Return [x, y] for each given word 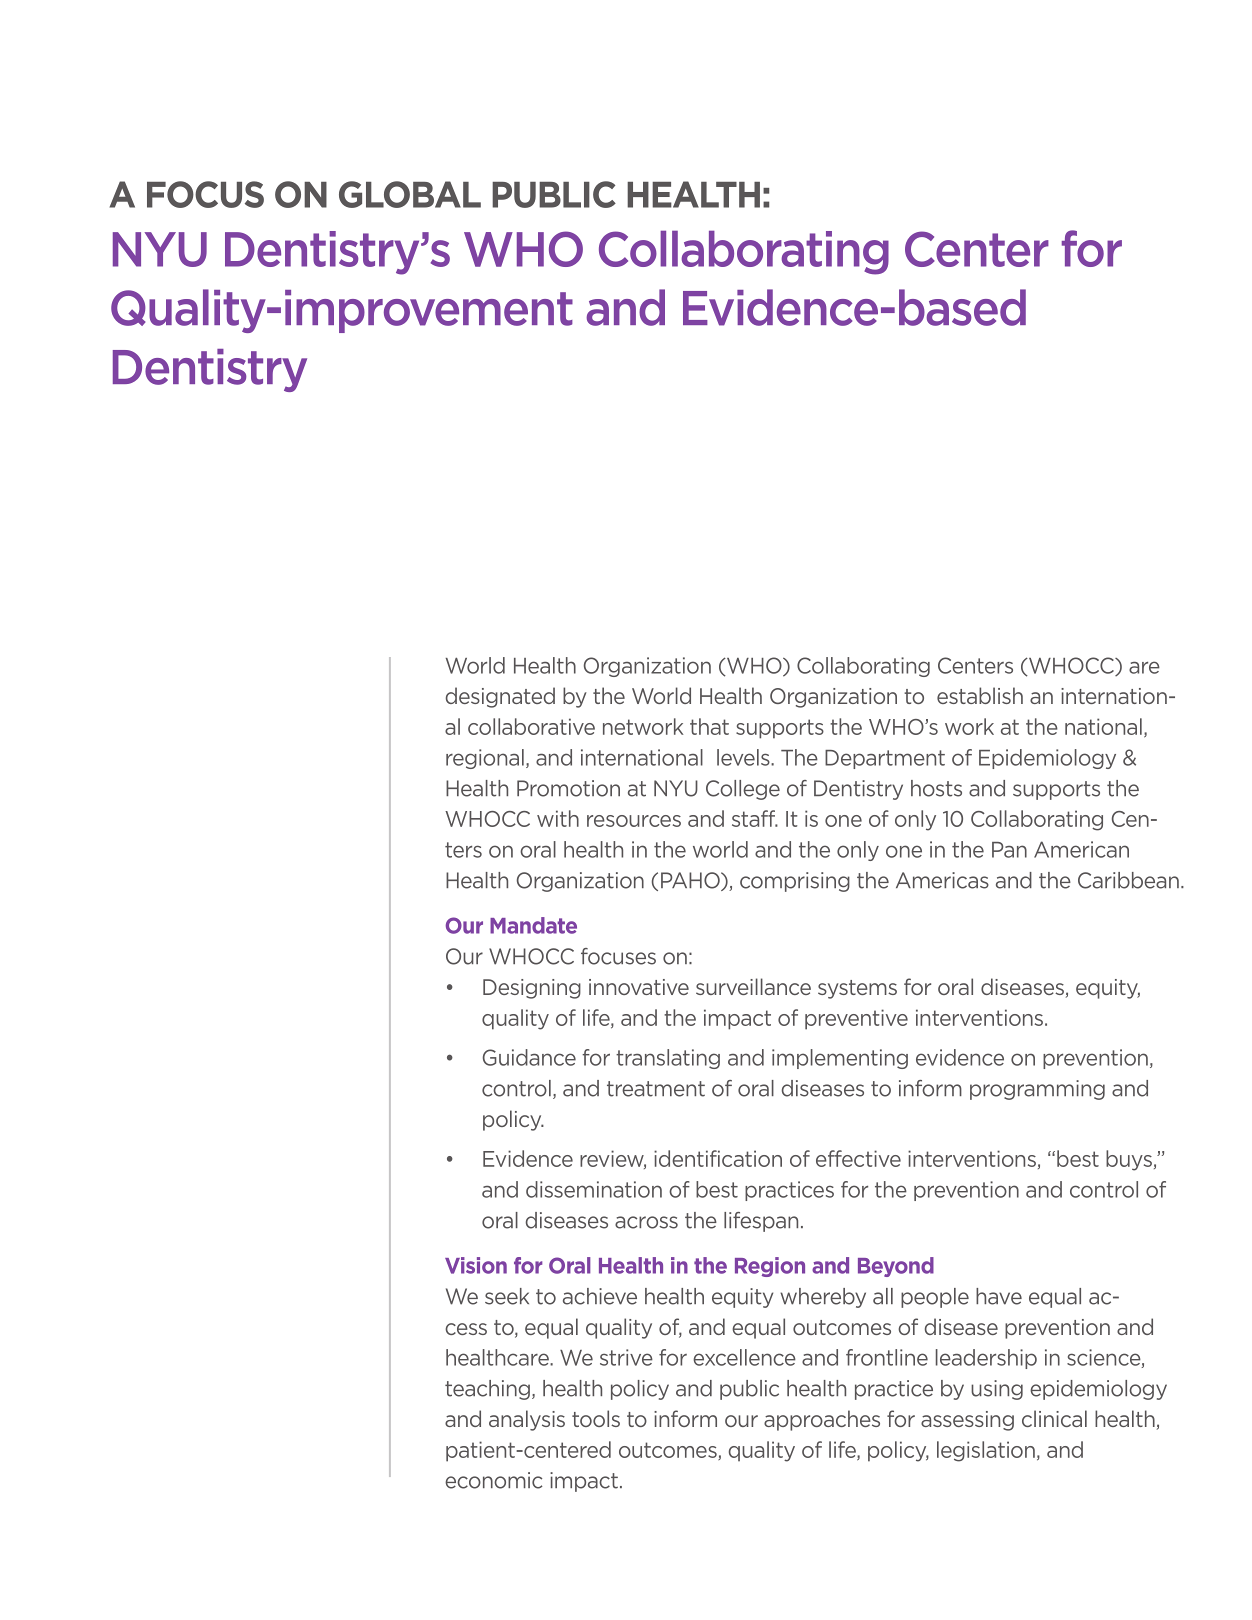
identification [718, 1158]
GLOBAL [410, 194]
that [709, 726]
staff [755, 818]
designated [500, 697]
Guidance [529, 1057]
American [1081, 849]
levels [744, 757]
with [558, 818]
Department [885, 759]
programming [1037, 1090]
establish [980, 695]
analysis [527, 1420]
